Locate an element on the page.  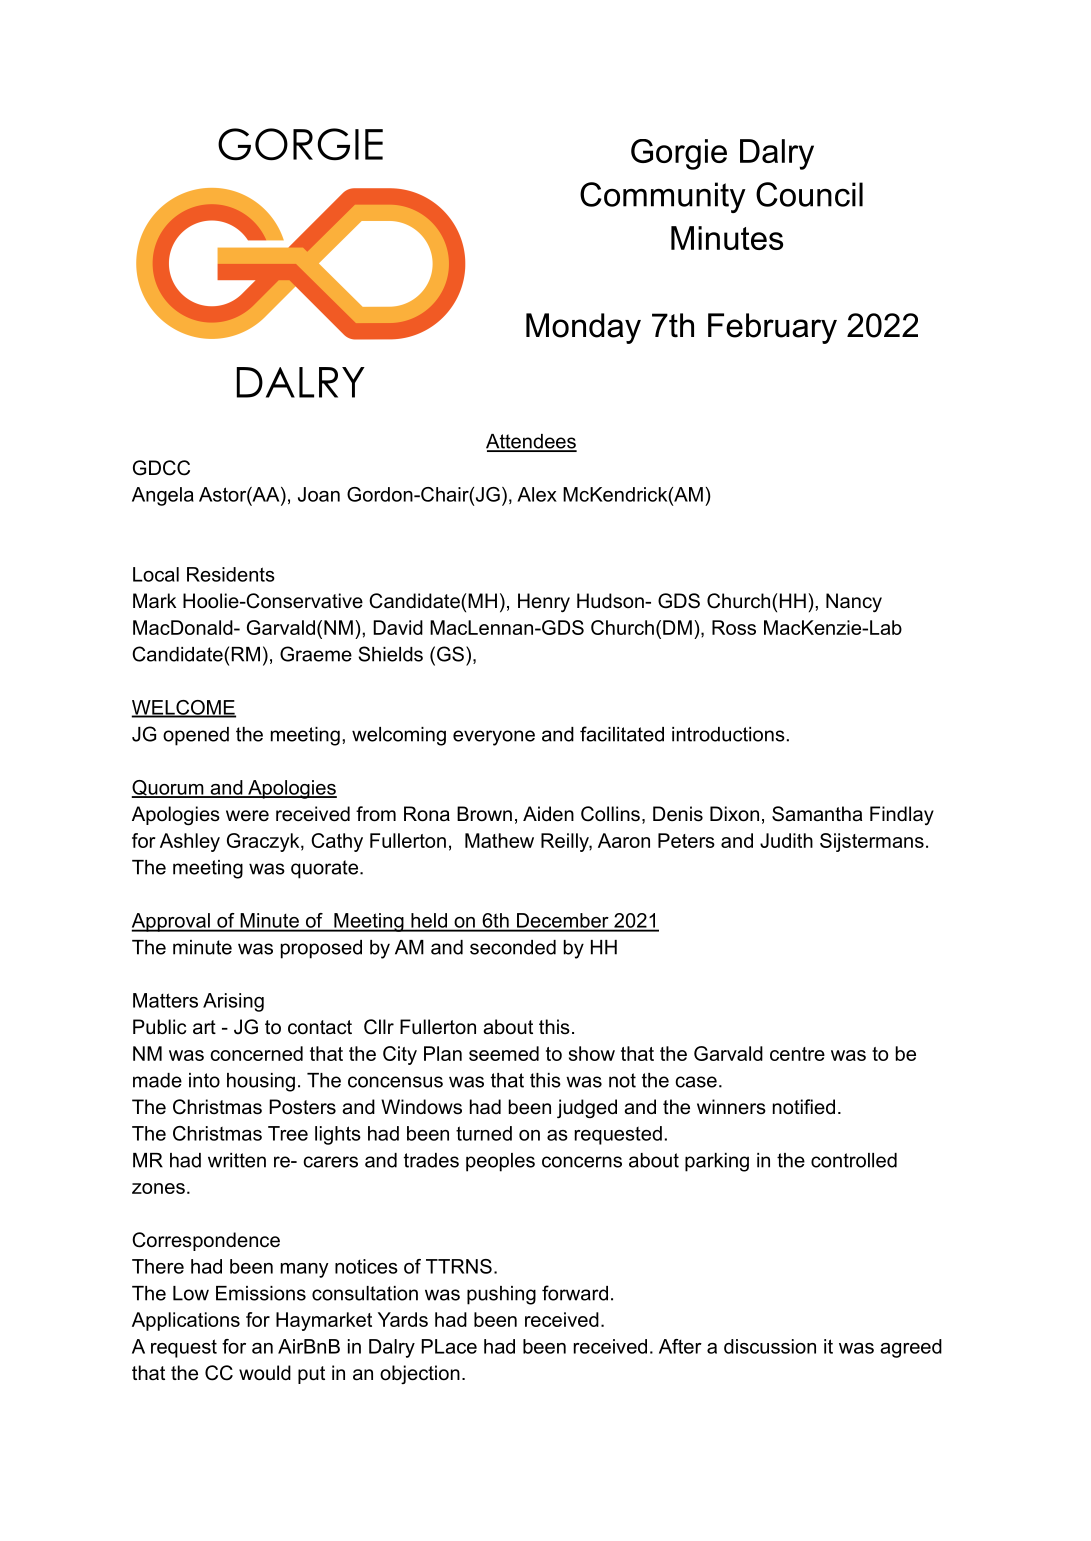
centre is located at coordinates (797, 1054).
